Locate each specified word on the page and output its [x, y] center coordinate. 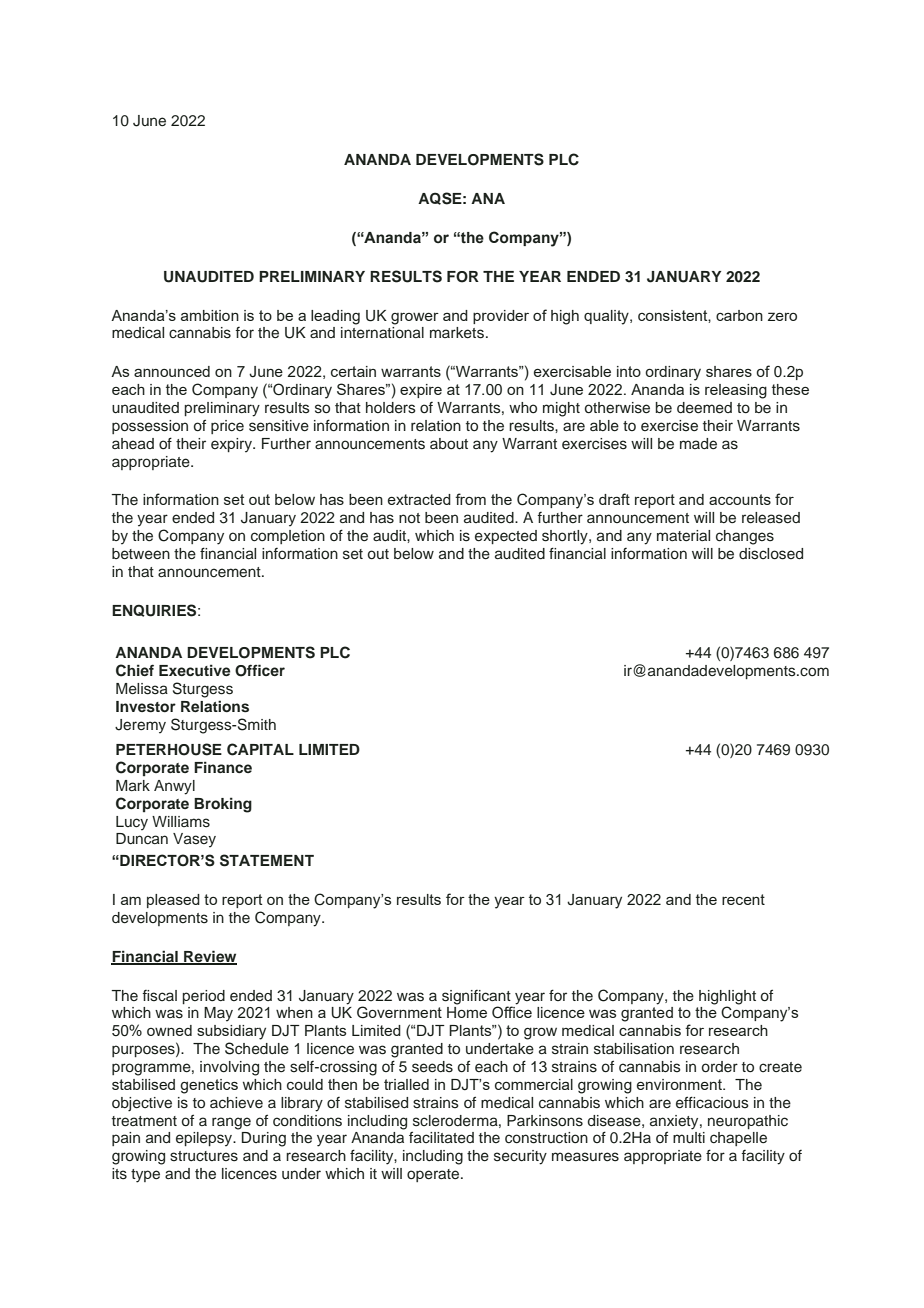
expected [506, 537]
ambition [210, 315]
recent [743, 899]
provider [501, 317]
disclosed [771, 554]
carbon [739, 315]
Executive [194, 670]
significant [476, 997]
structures [204, 1156]
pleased [173, 901]
